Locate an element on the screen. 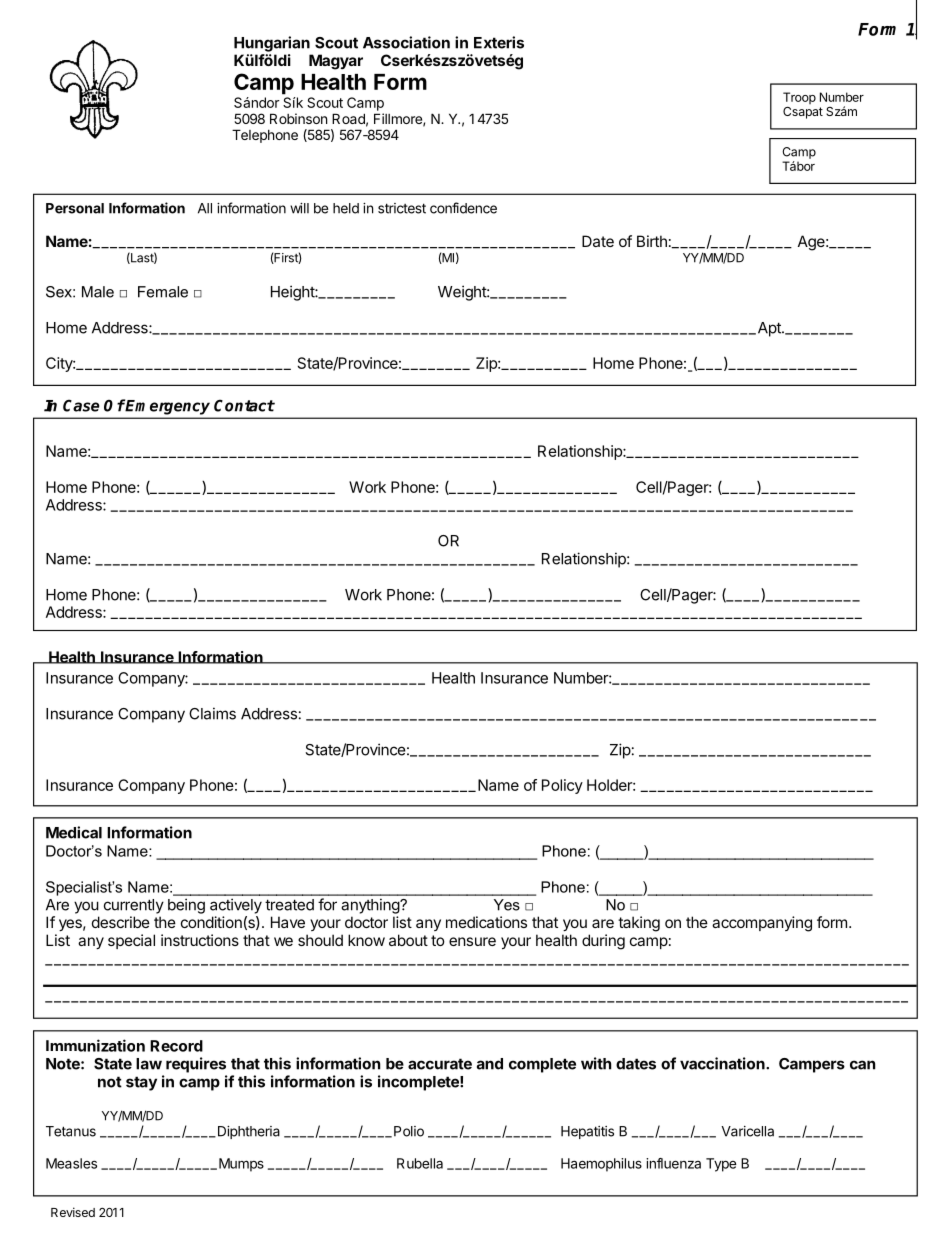 The width and height of the screenshot is (952, 1233). Measles is located at coordinates (71, 1163).
